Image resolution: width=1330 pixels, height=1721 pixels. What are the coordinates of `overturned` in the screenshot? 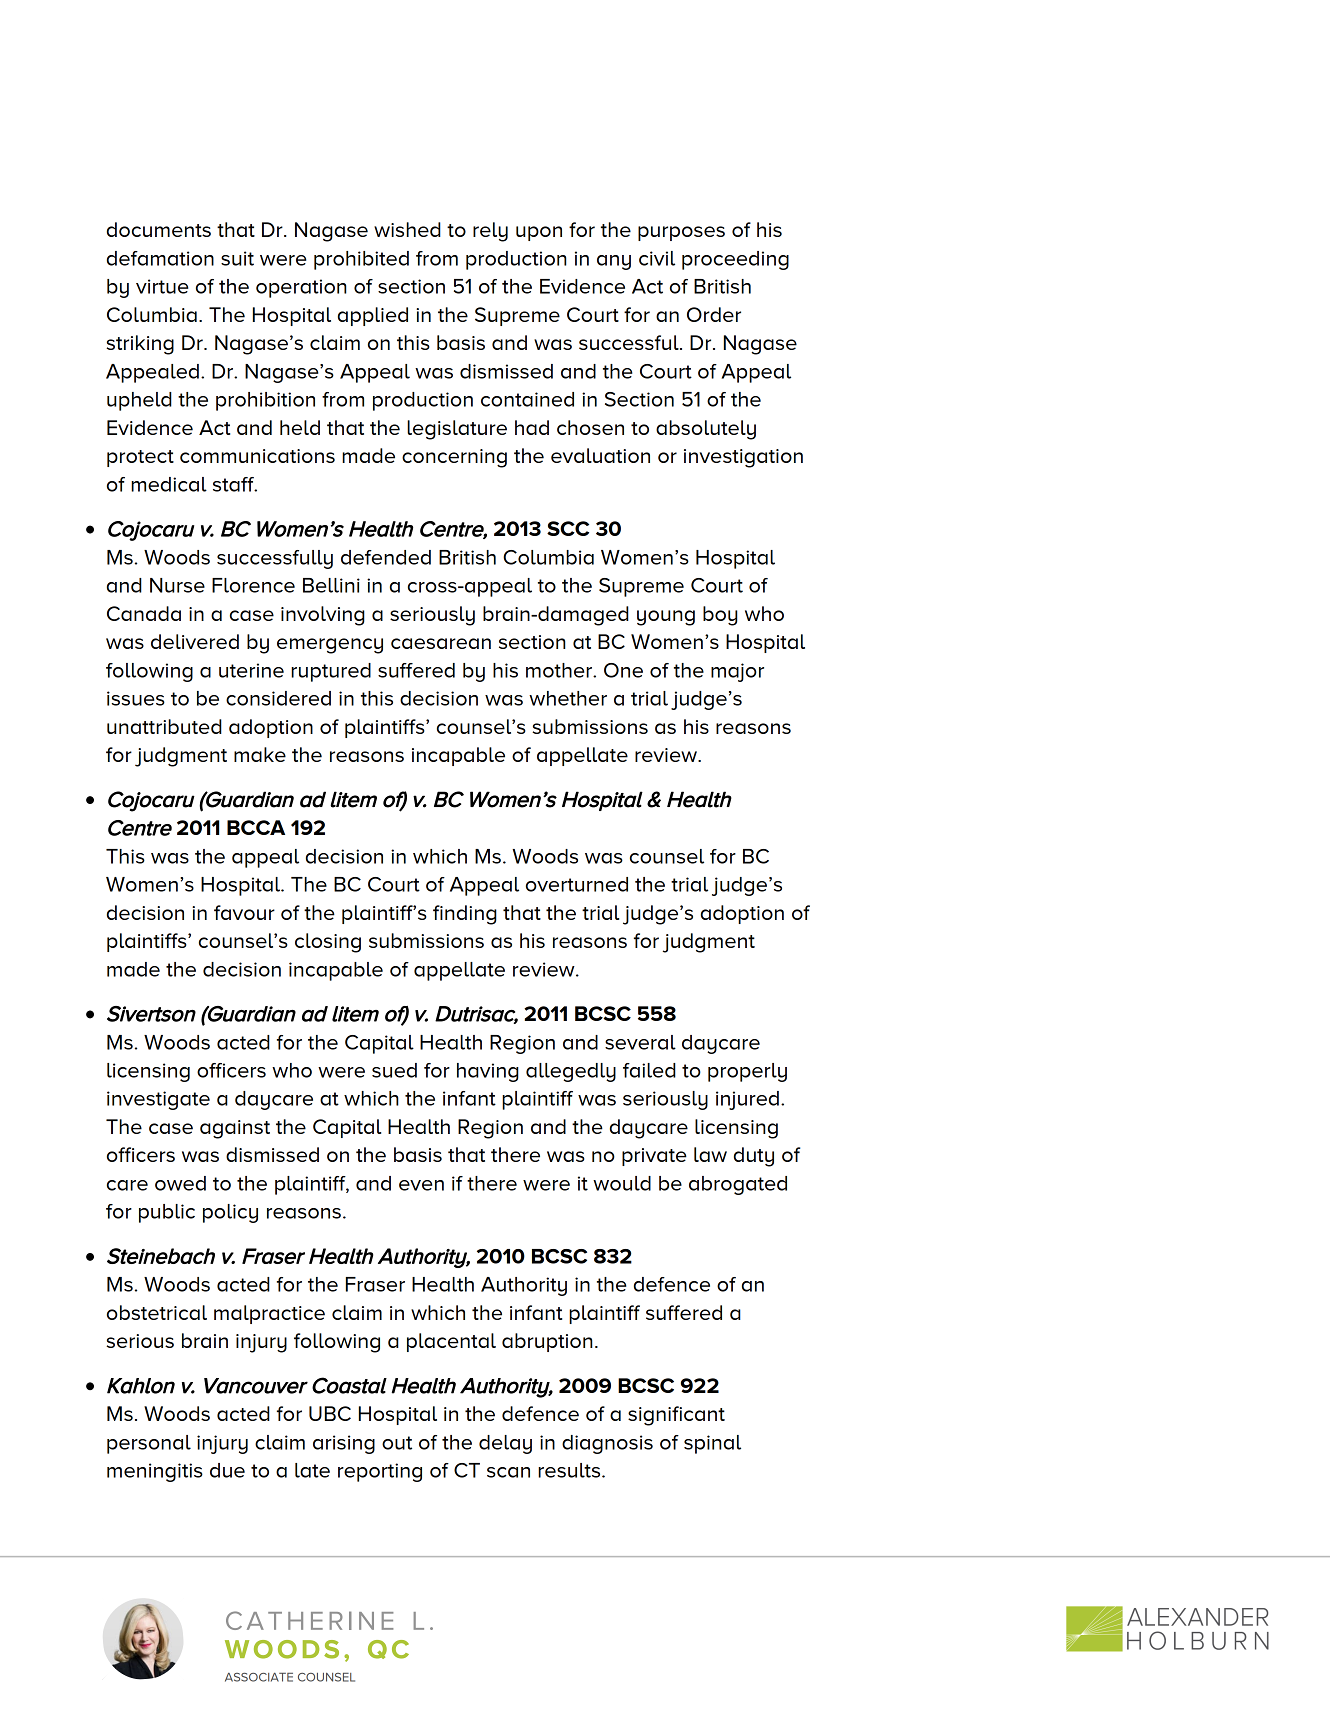 It's located at (577, 884).
